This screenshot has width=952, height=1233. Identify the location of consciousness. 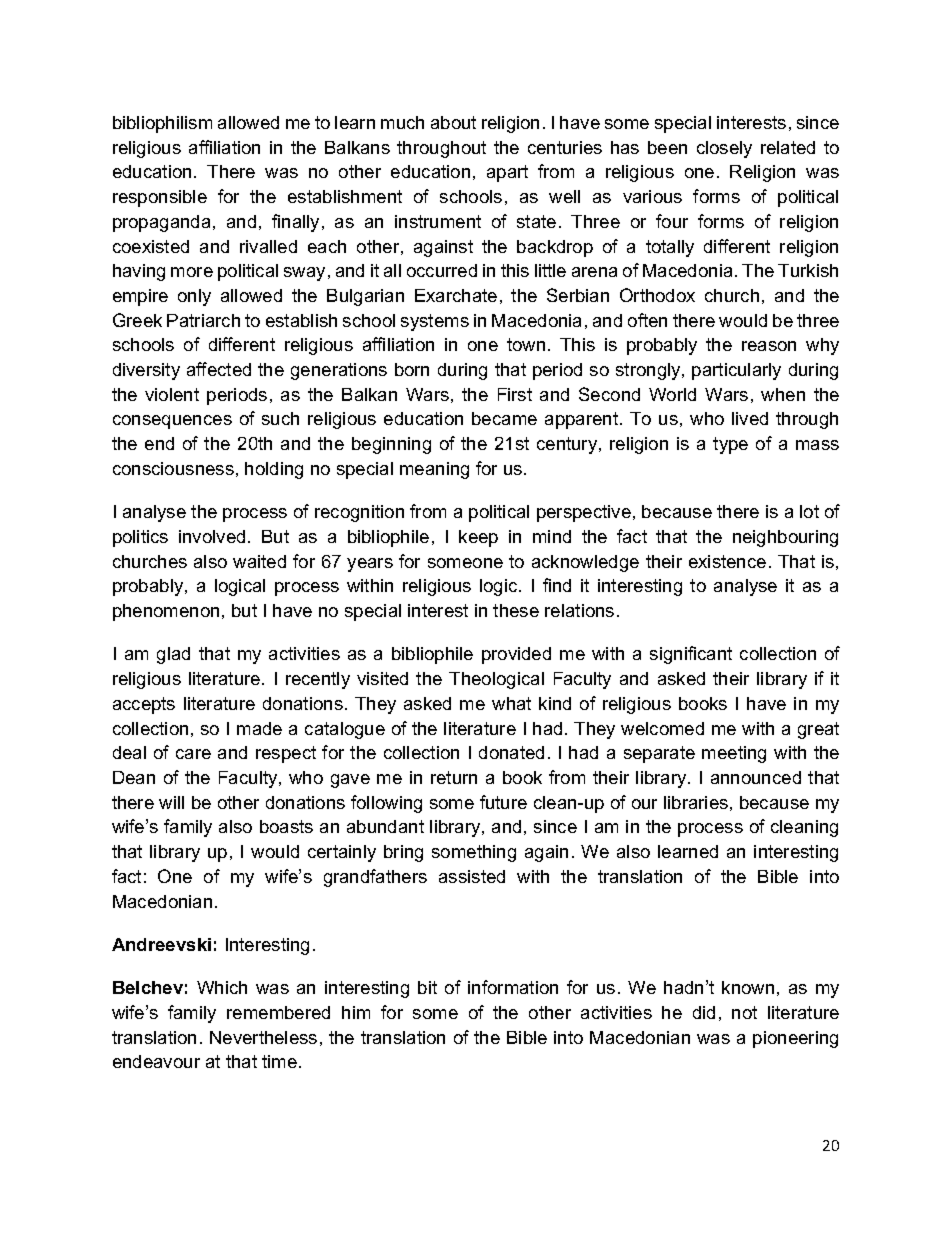
(173, 468).
